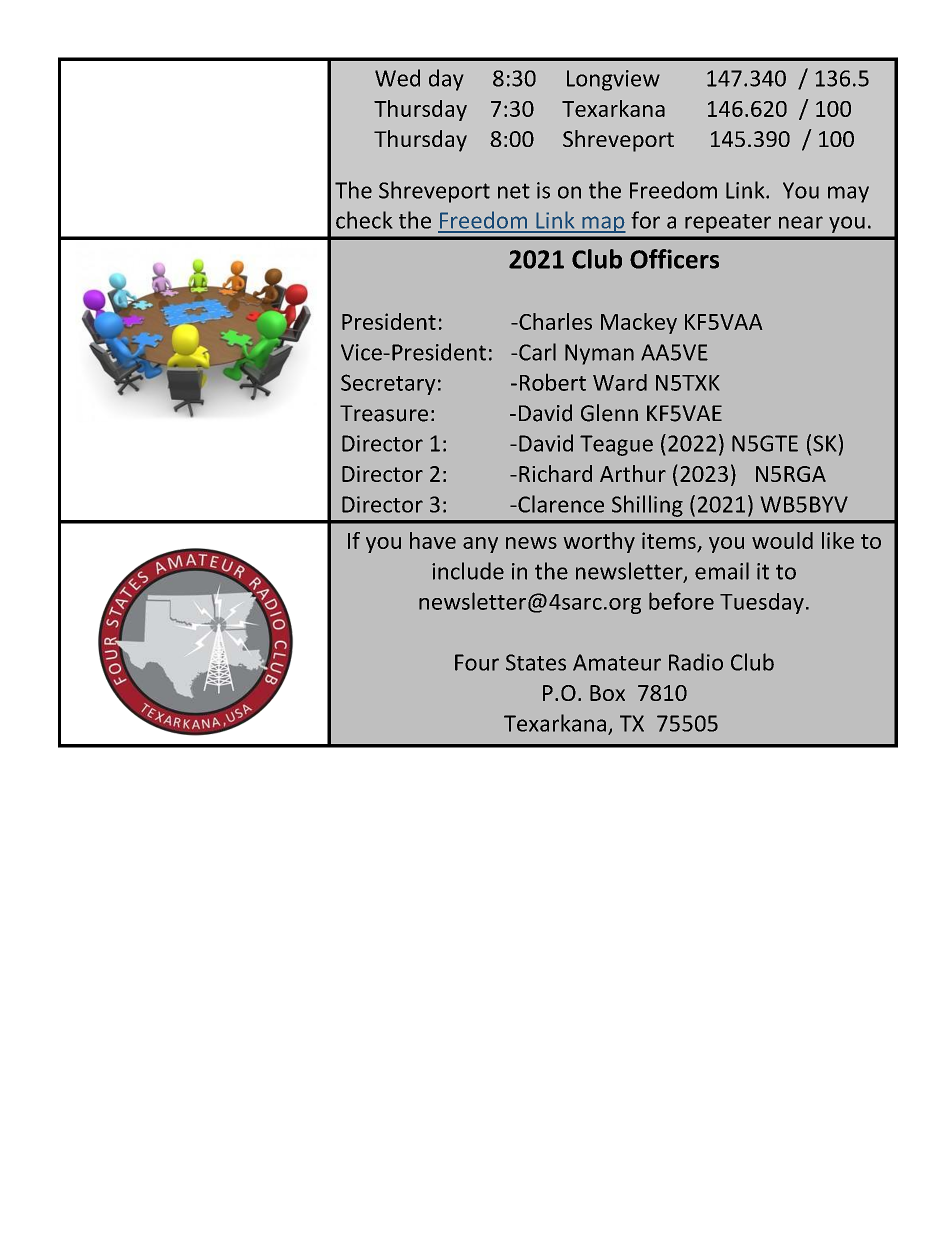 Image resolution: width=952 pixels, height=1233 pixels. Describe the element at coordinates (364, 220) in the image. I see `check` at that location.
